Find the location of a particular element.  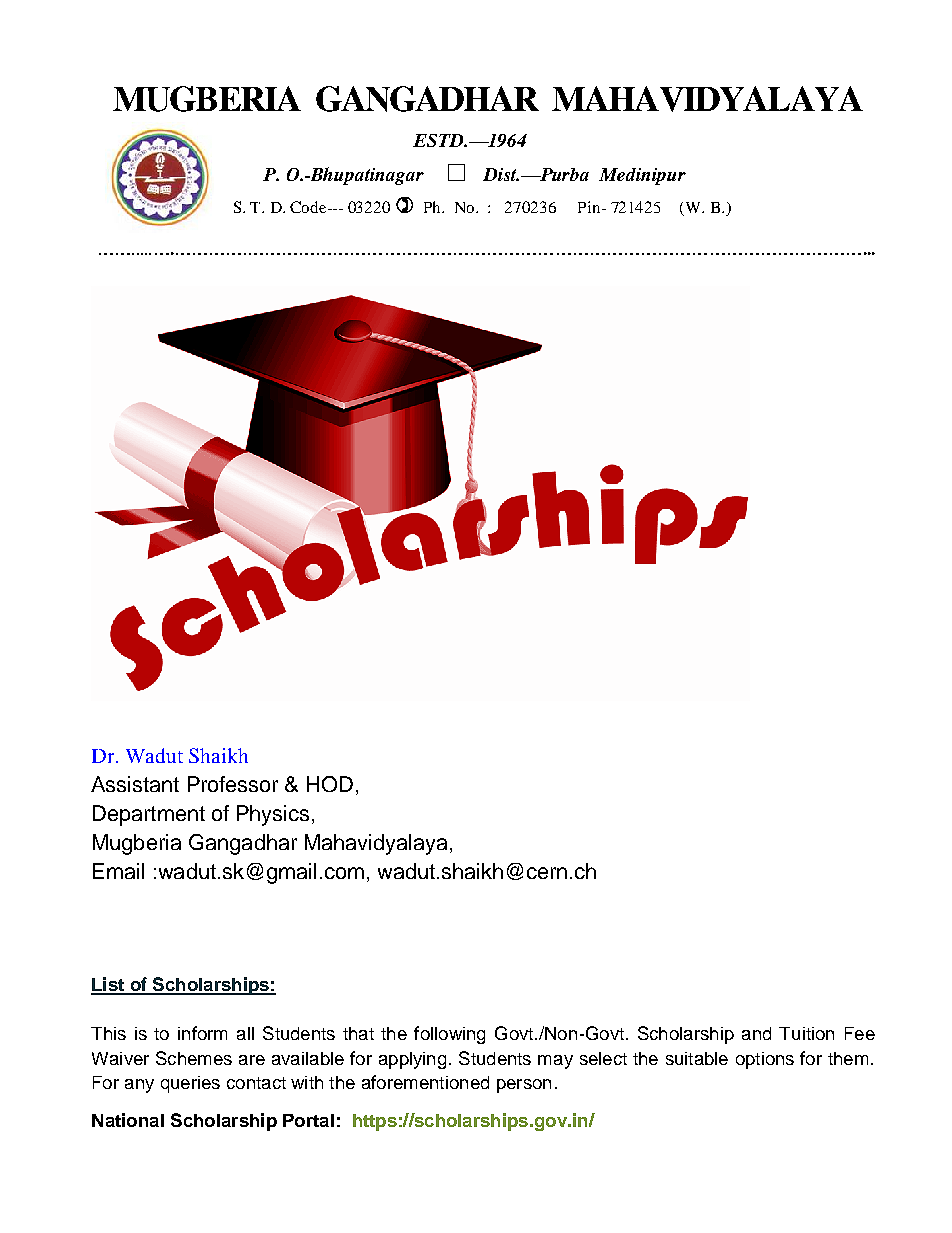

Fee is located at coordinates (860, 1033).
